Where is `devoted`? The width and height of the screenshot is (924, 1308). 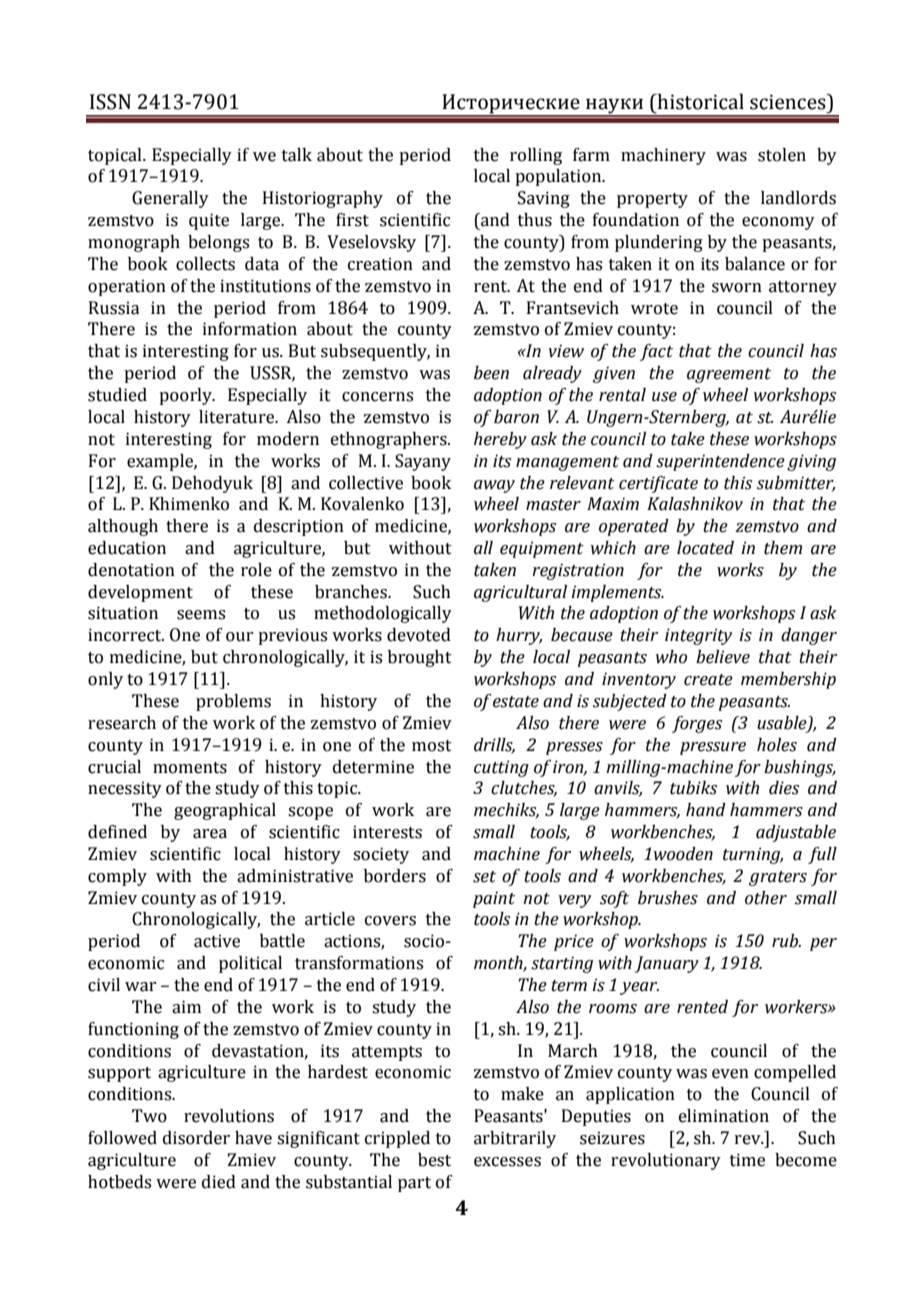
devoted is located at coordinates (419, 635).
